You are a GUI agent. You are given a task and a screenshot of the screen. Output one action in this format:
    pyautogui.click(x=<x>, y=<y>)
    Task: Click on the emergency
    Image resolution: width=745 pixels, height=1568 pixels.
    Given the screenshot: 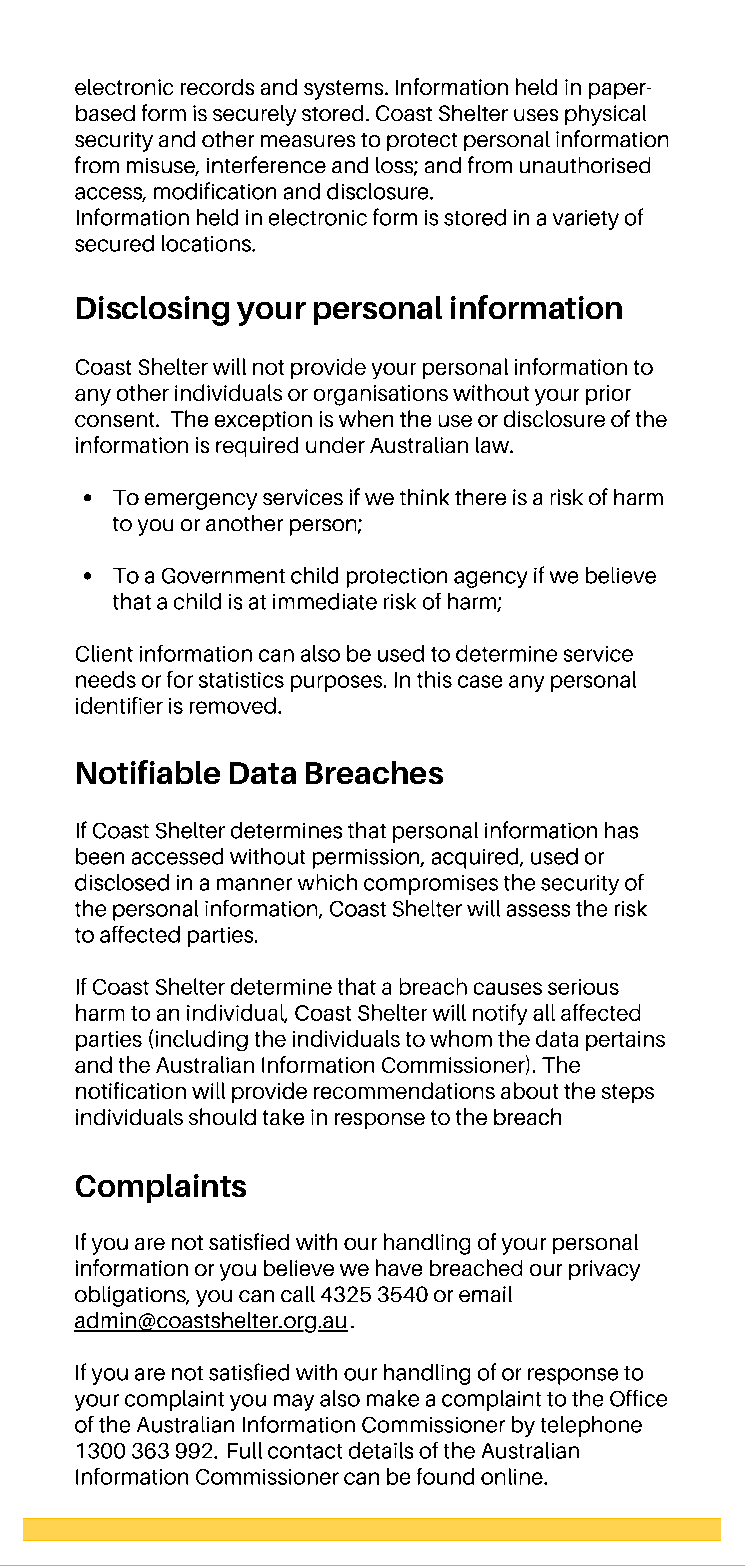 What is the action you would take?
    pyautogui.click(x=201, y=501)
